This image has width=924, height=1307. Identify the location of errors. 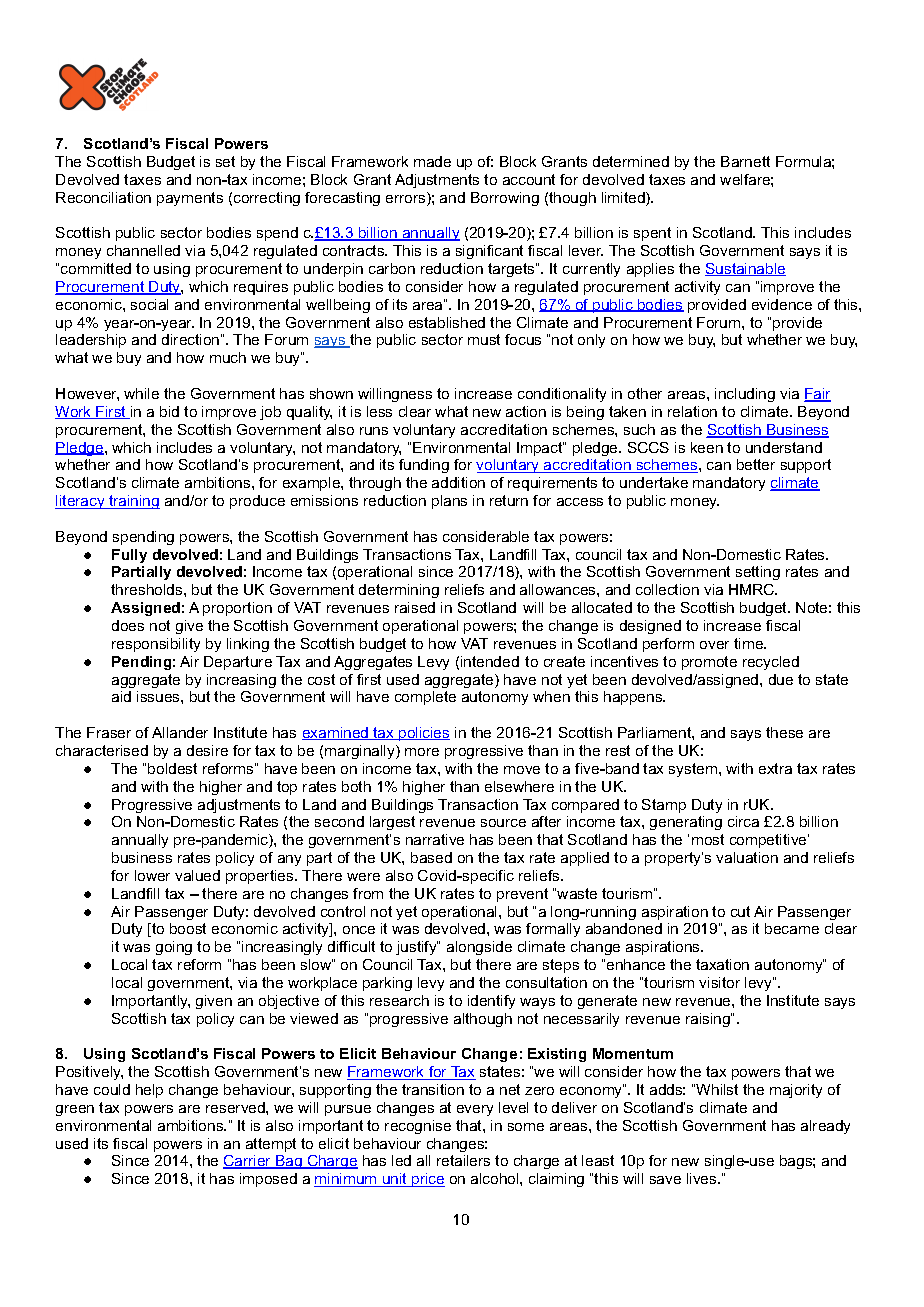
(407, 199).
